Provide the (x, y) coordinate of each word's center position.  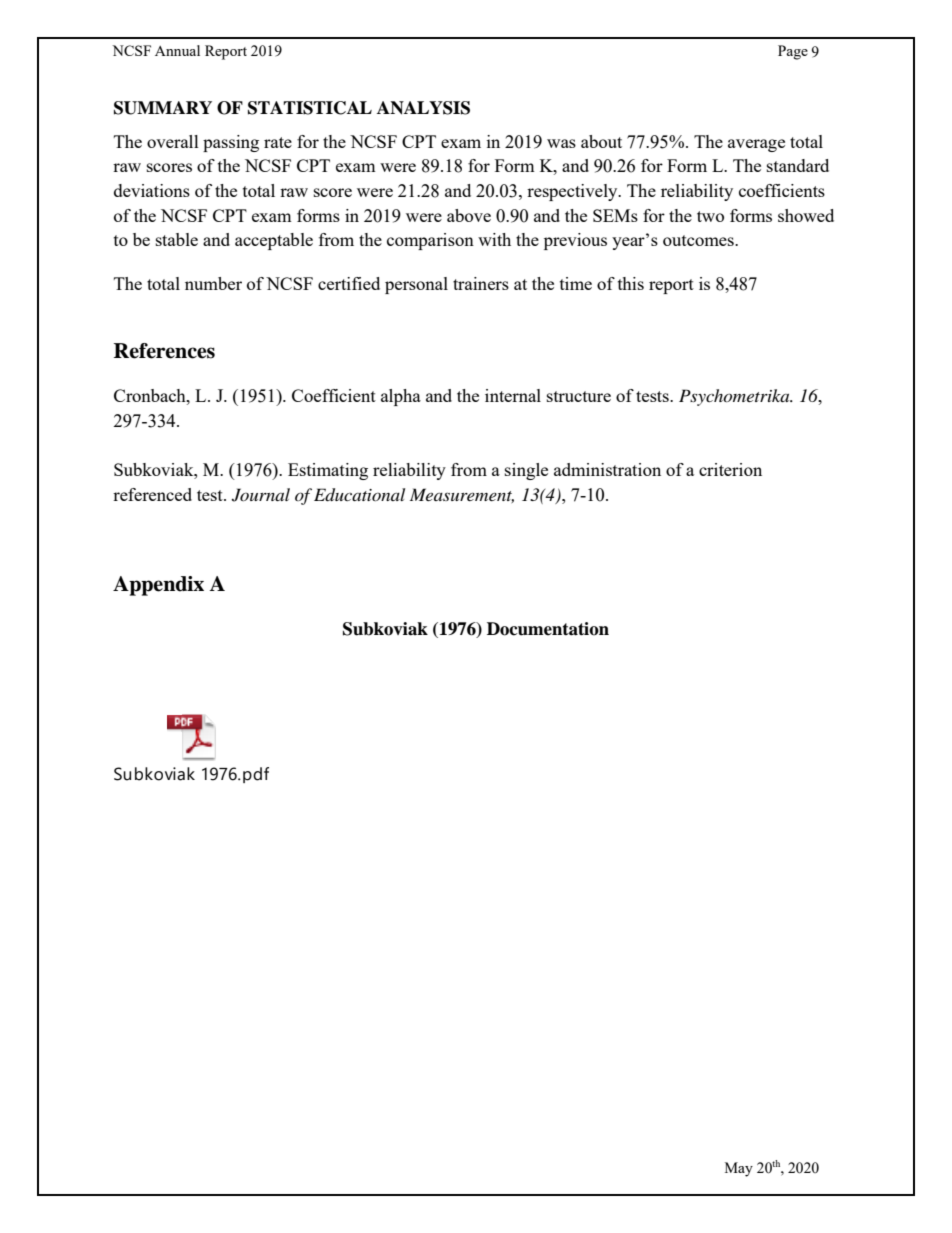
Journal (261, 495)
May (739, 1169)
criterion (730, 469)
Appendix (158, 586)
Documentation (548, 629)
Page (793, 52)
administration (607, 469)
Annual (177, 50)
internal (513, 395)
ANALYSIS (423, 108)
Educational (359, 495)
